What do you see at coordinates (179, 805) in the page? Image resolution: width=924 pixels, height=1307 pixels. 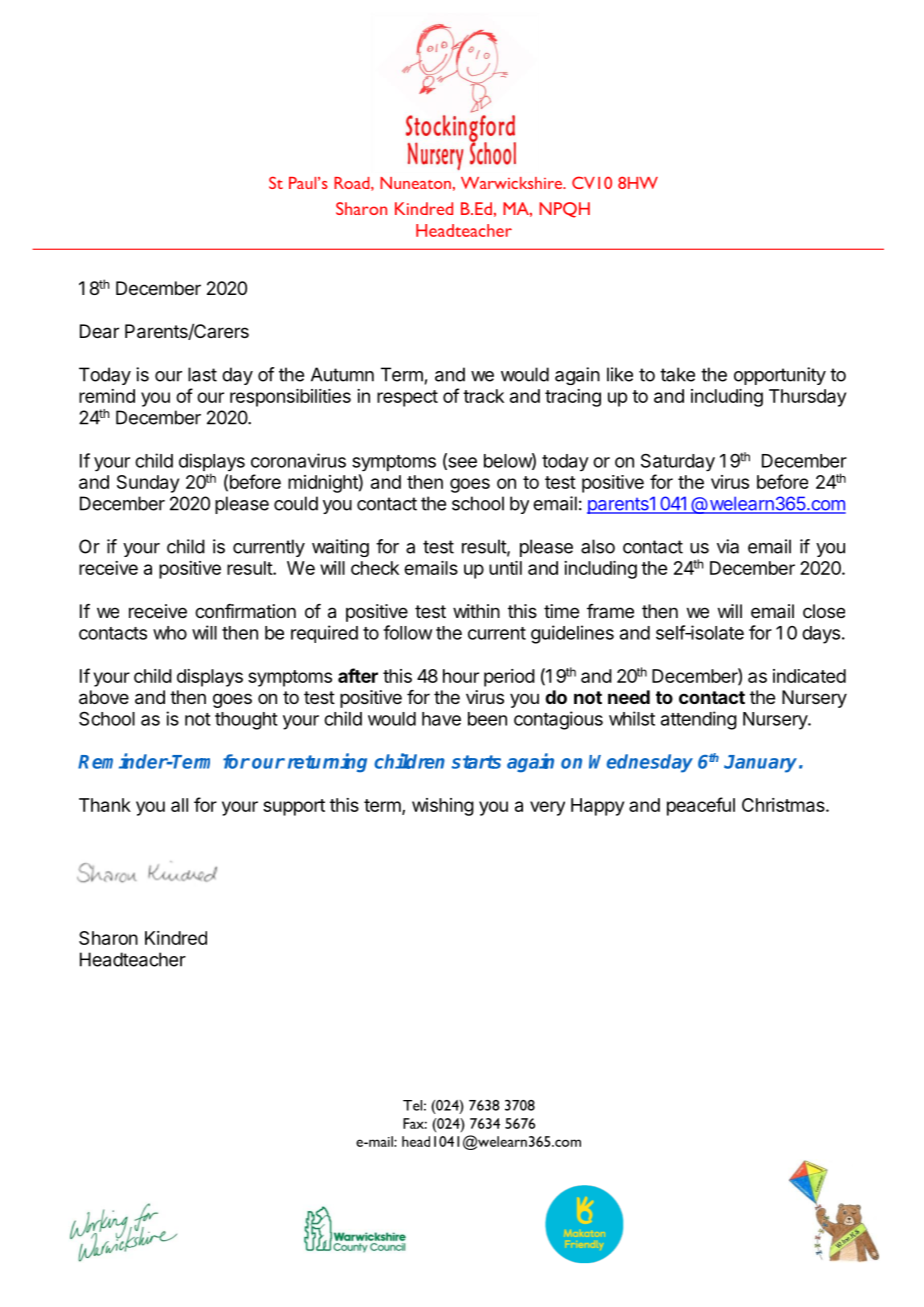 I see `all` at bounding box center [179, 805].
